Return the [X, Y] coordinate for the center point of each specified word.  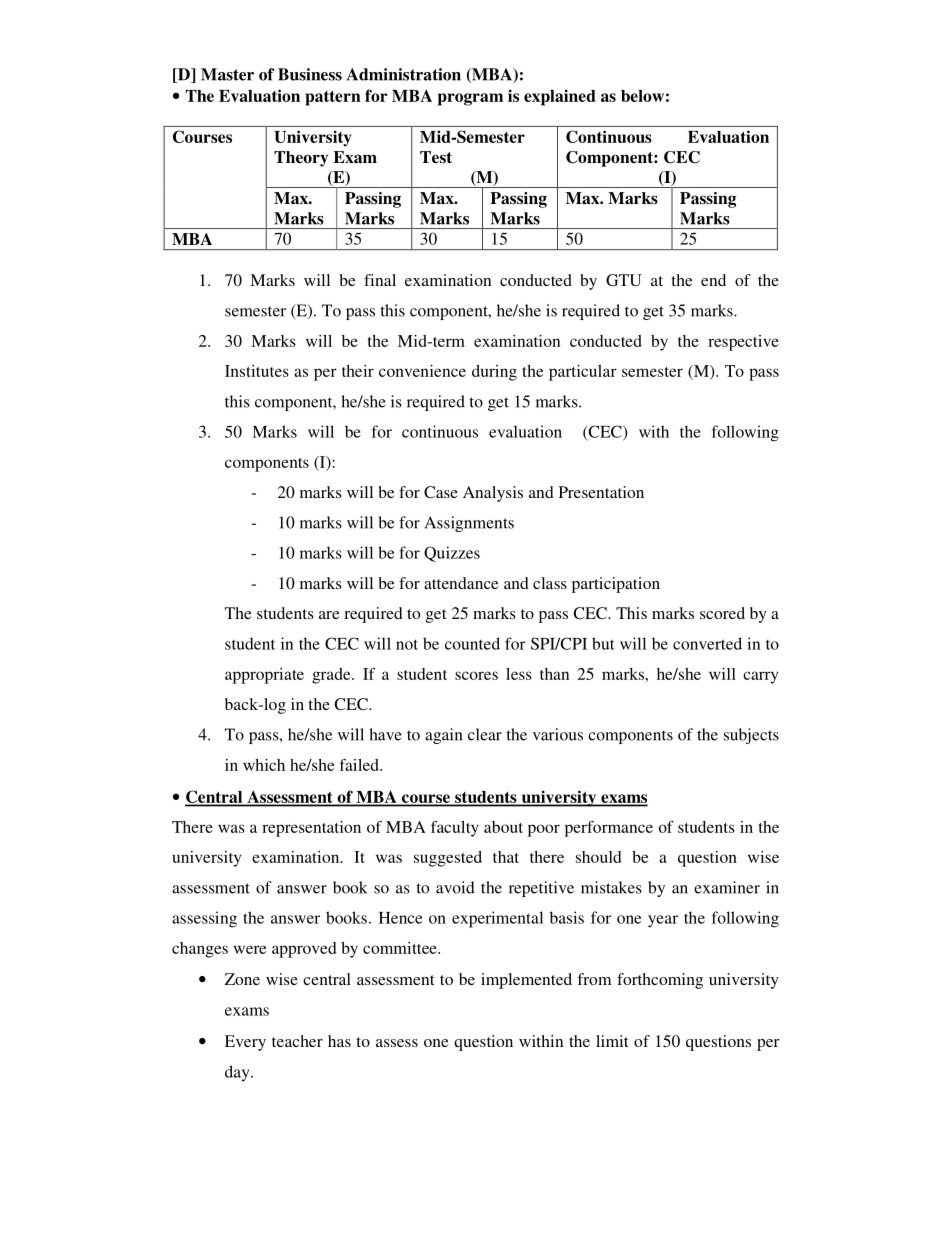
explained [560, 97]
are [329, 615]
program [470, 99]
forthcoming [660, 981]
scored [722, 613]
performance [609, 829]
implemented [526, 981]
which [264, 765]
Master [227, 74]
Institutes [257, 371]
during [494, 373]
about [503, 827]
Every [245, 1043]
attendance [461, 583]
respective [743, 343]
